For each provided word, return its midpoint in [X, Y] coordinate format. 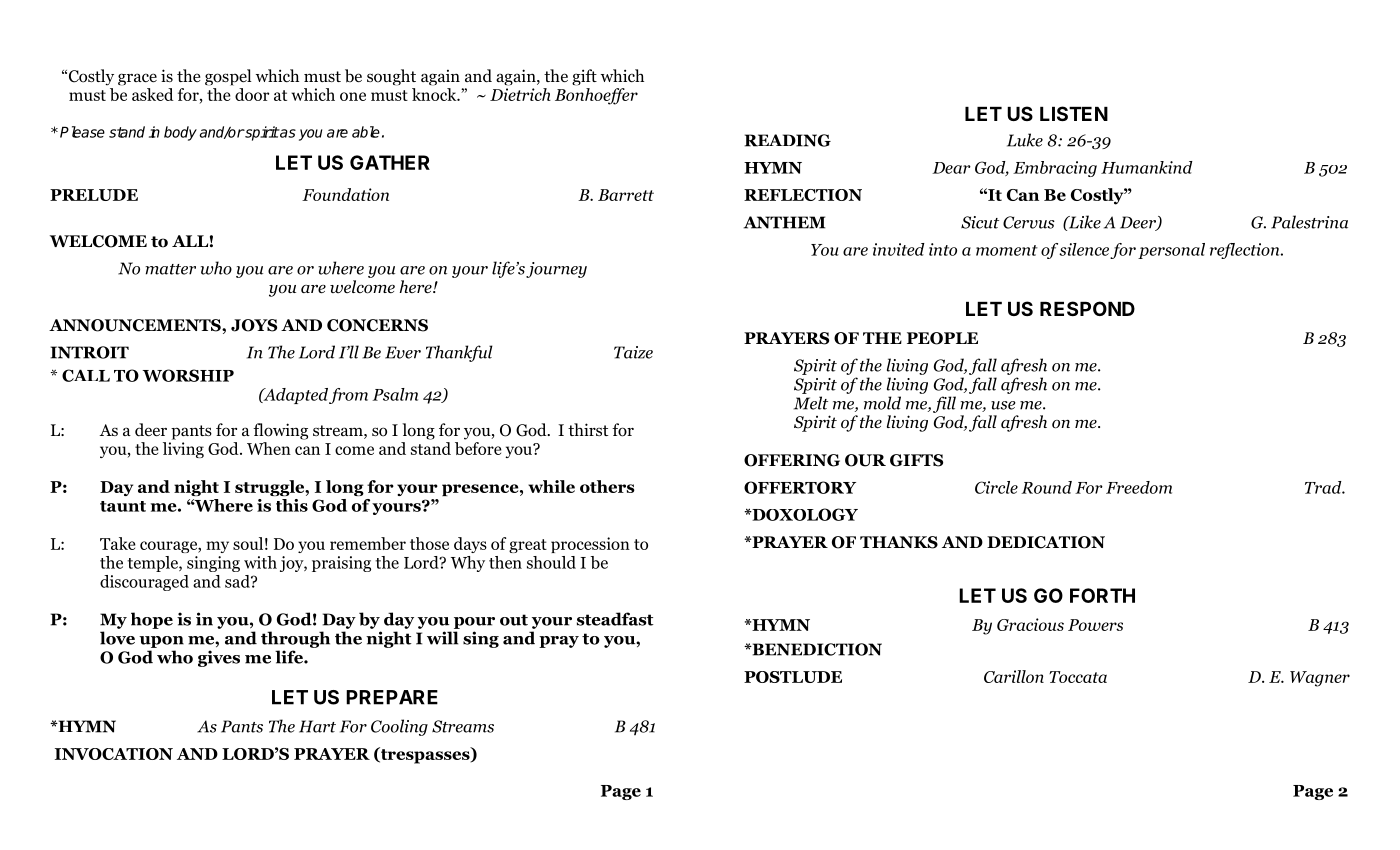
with [260, 562]
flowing [280, 431]
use [1003, 405]
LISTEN [1074, 113]
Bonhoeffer [596, 96]
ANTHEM [784, 222]
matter [170, 269]
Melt [811, 403]
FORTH [1102, 595]
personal [1171, 251]
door [252, 94]
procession [590, 545]
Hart [317, 726]
